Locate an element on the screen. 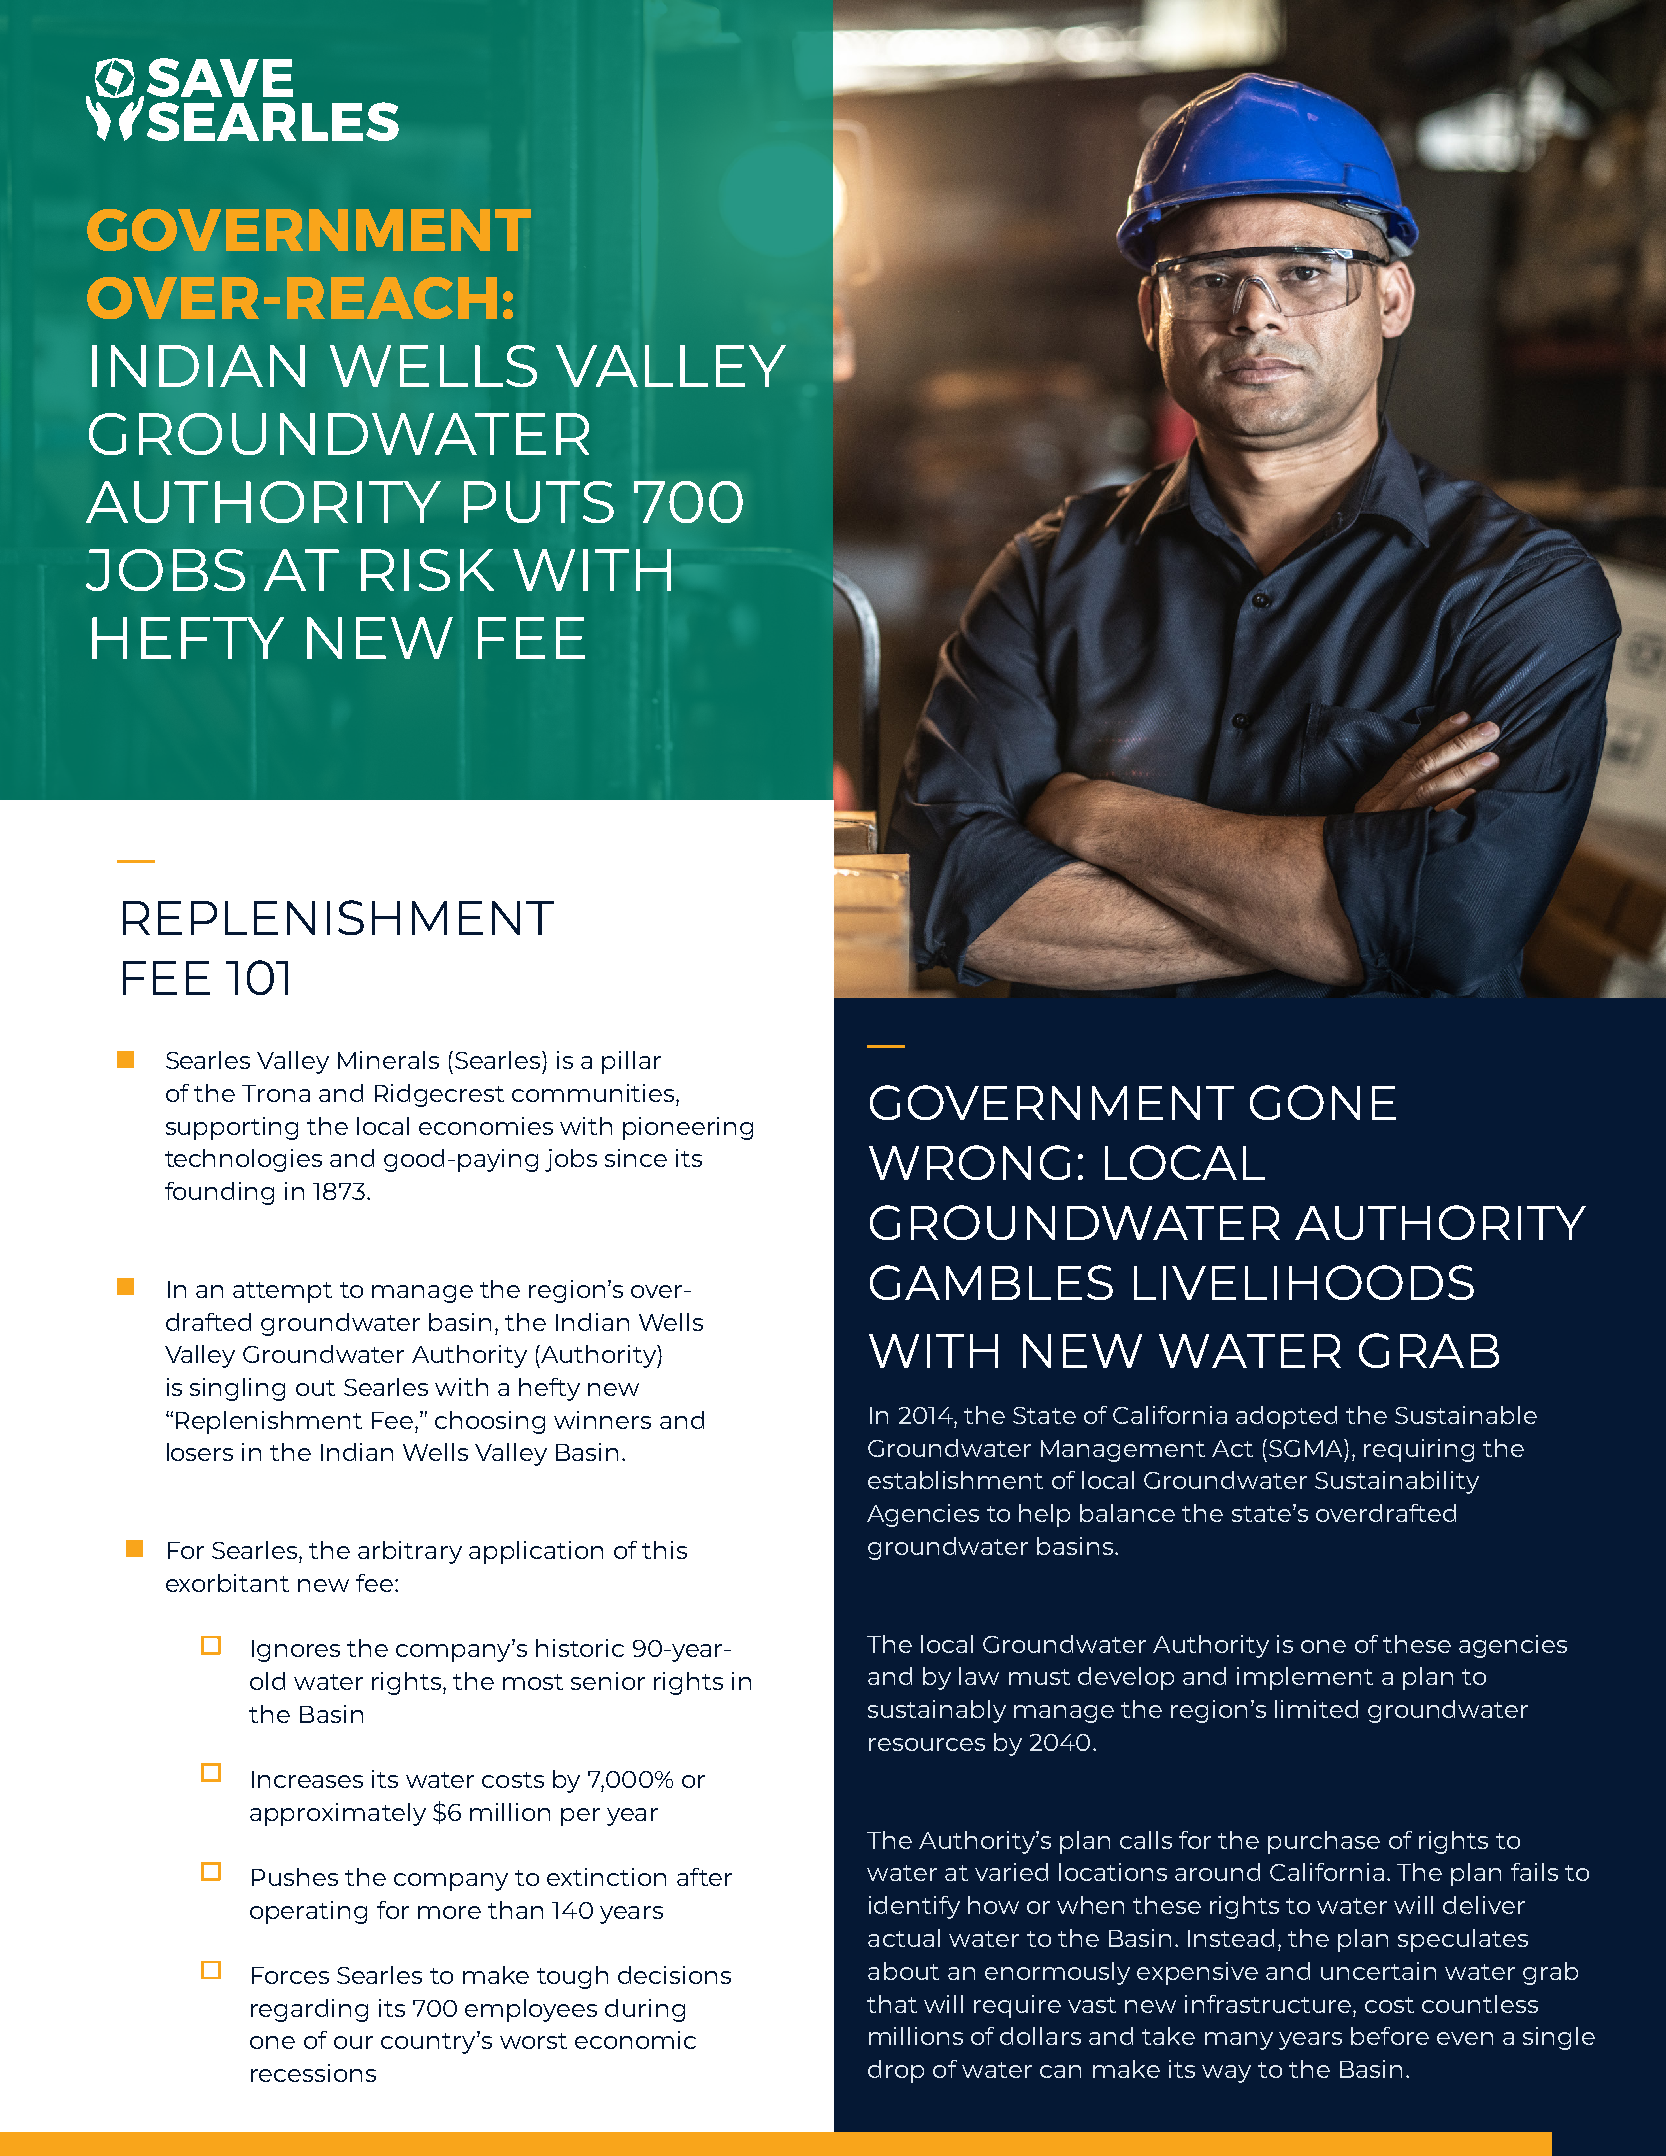 The height and width of the screenshot is (2156, 1666). establishment is located at coordinates (955, 1480).
